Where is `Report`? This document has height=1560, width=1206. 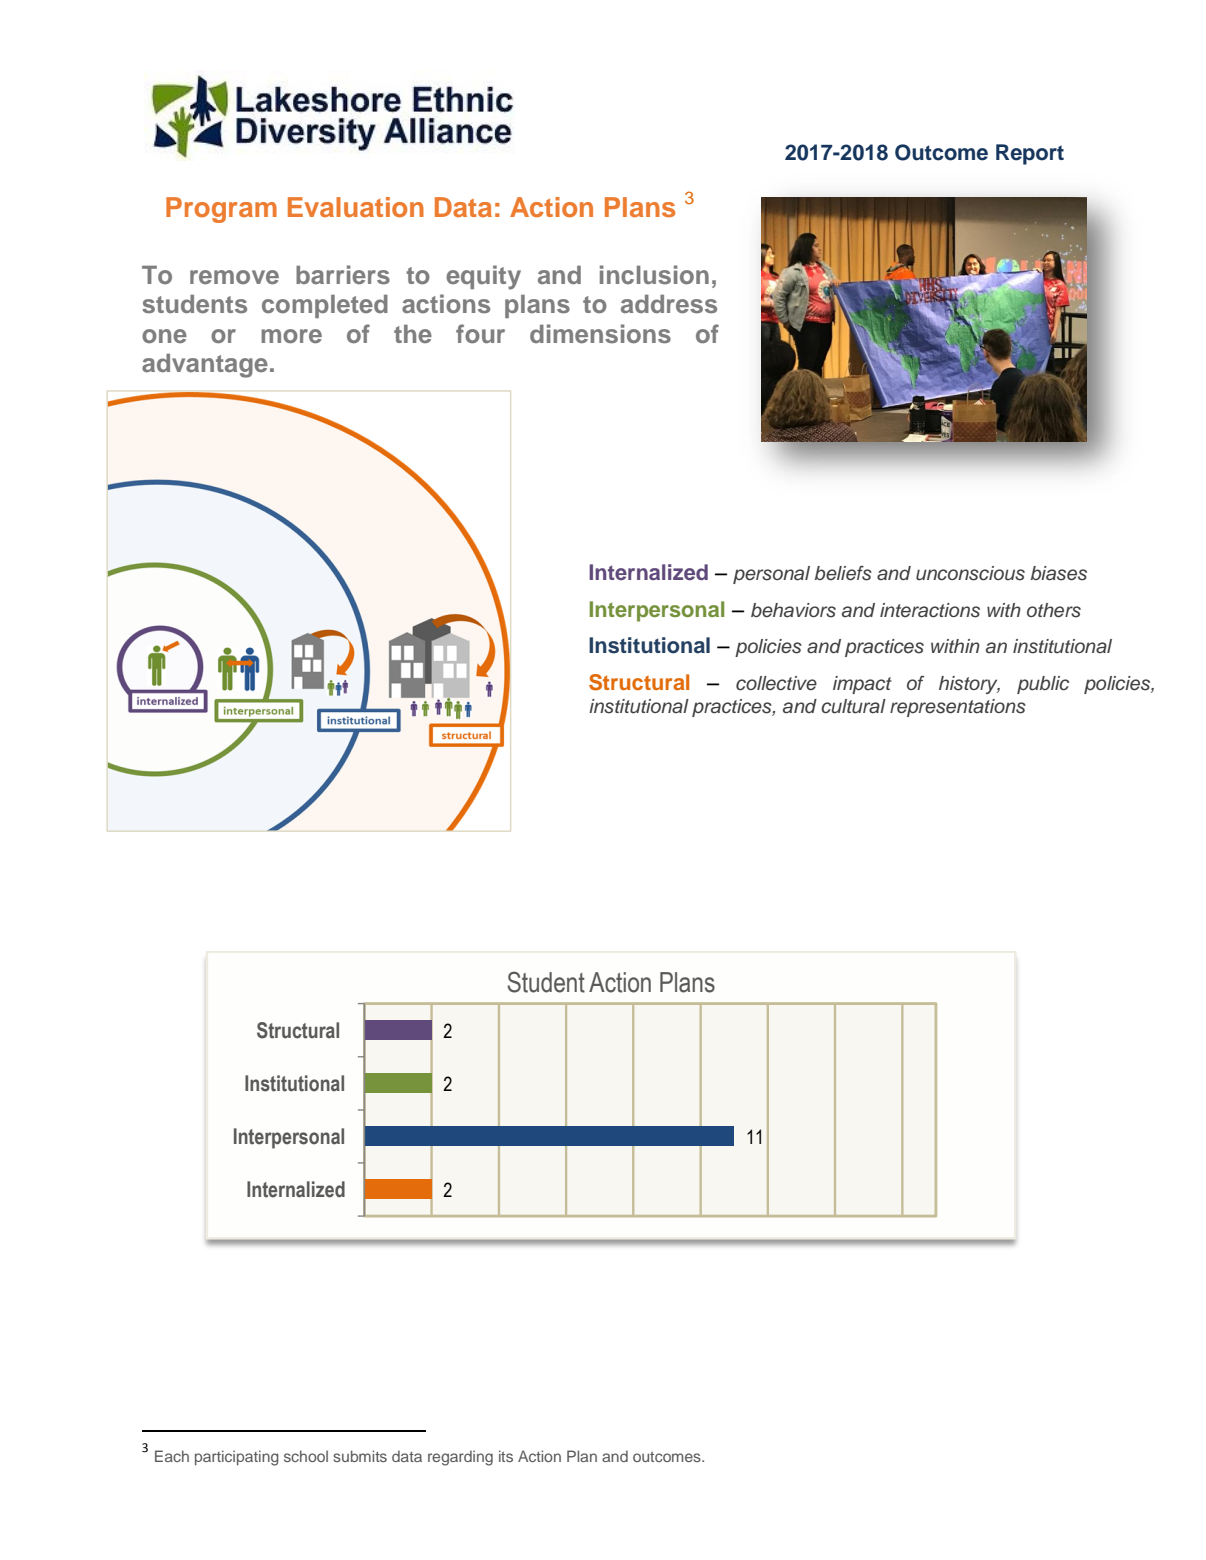
Report is located at coordinates (1030, 154).
